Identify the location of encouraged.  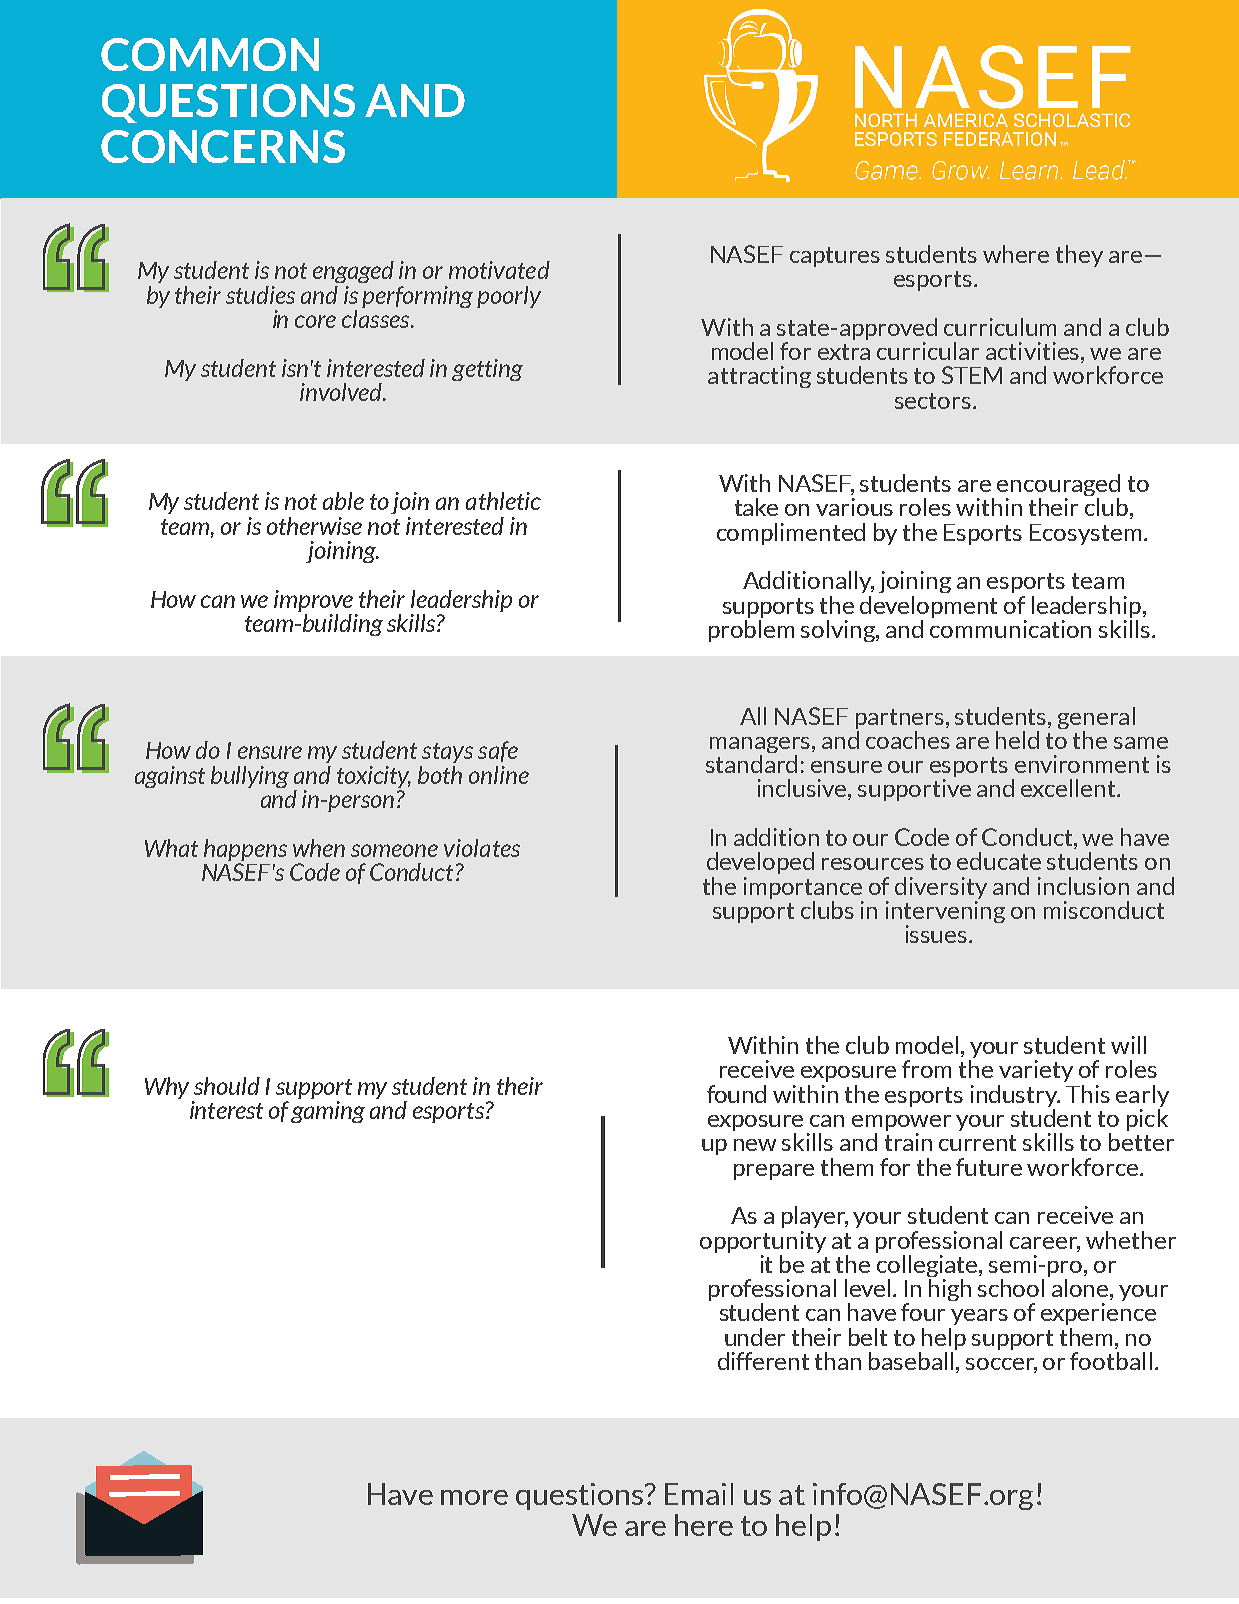
(1058, 486).
